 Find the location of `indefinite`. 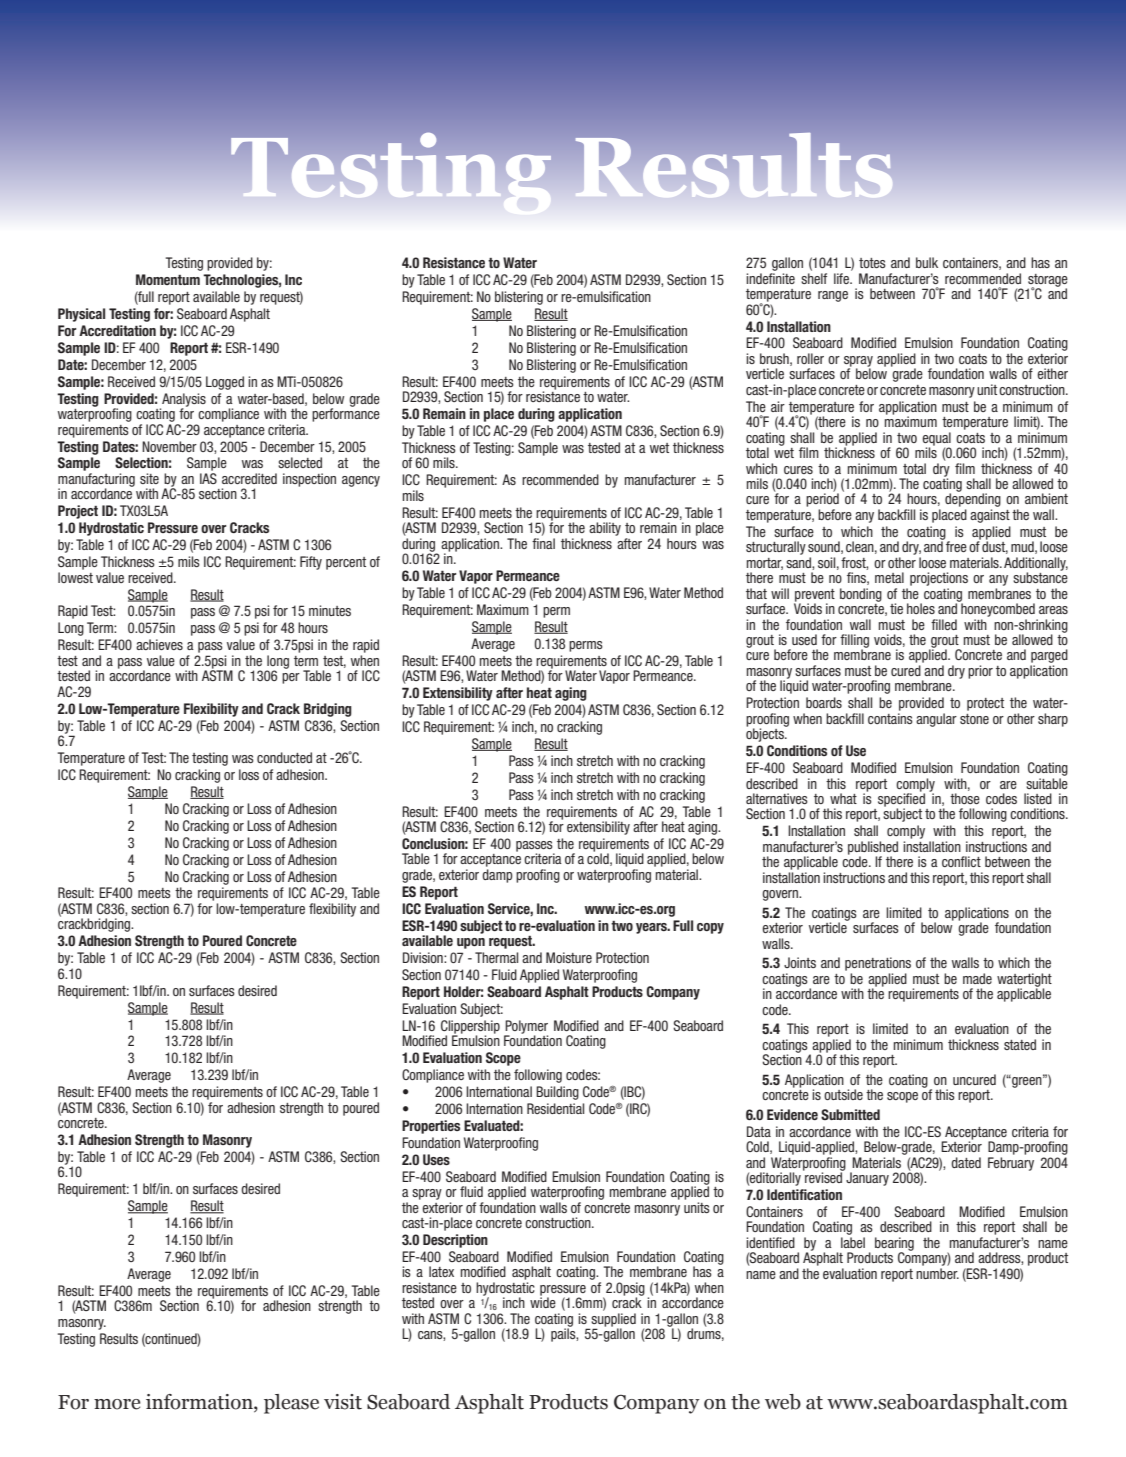

indefinite is located at coordinates (770, 278).
